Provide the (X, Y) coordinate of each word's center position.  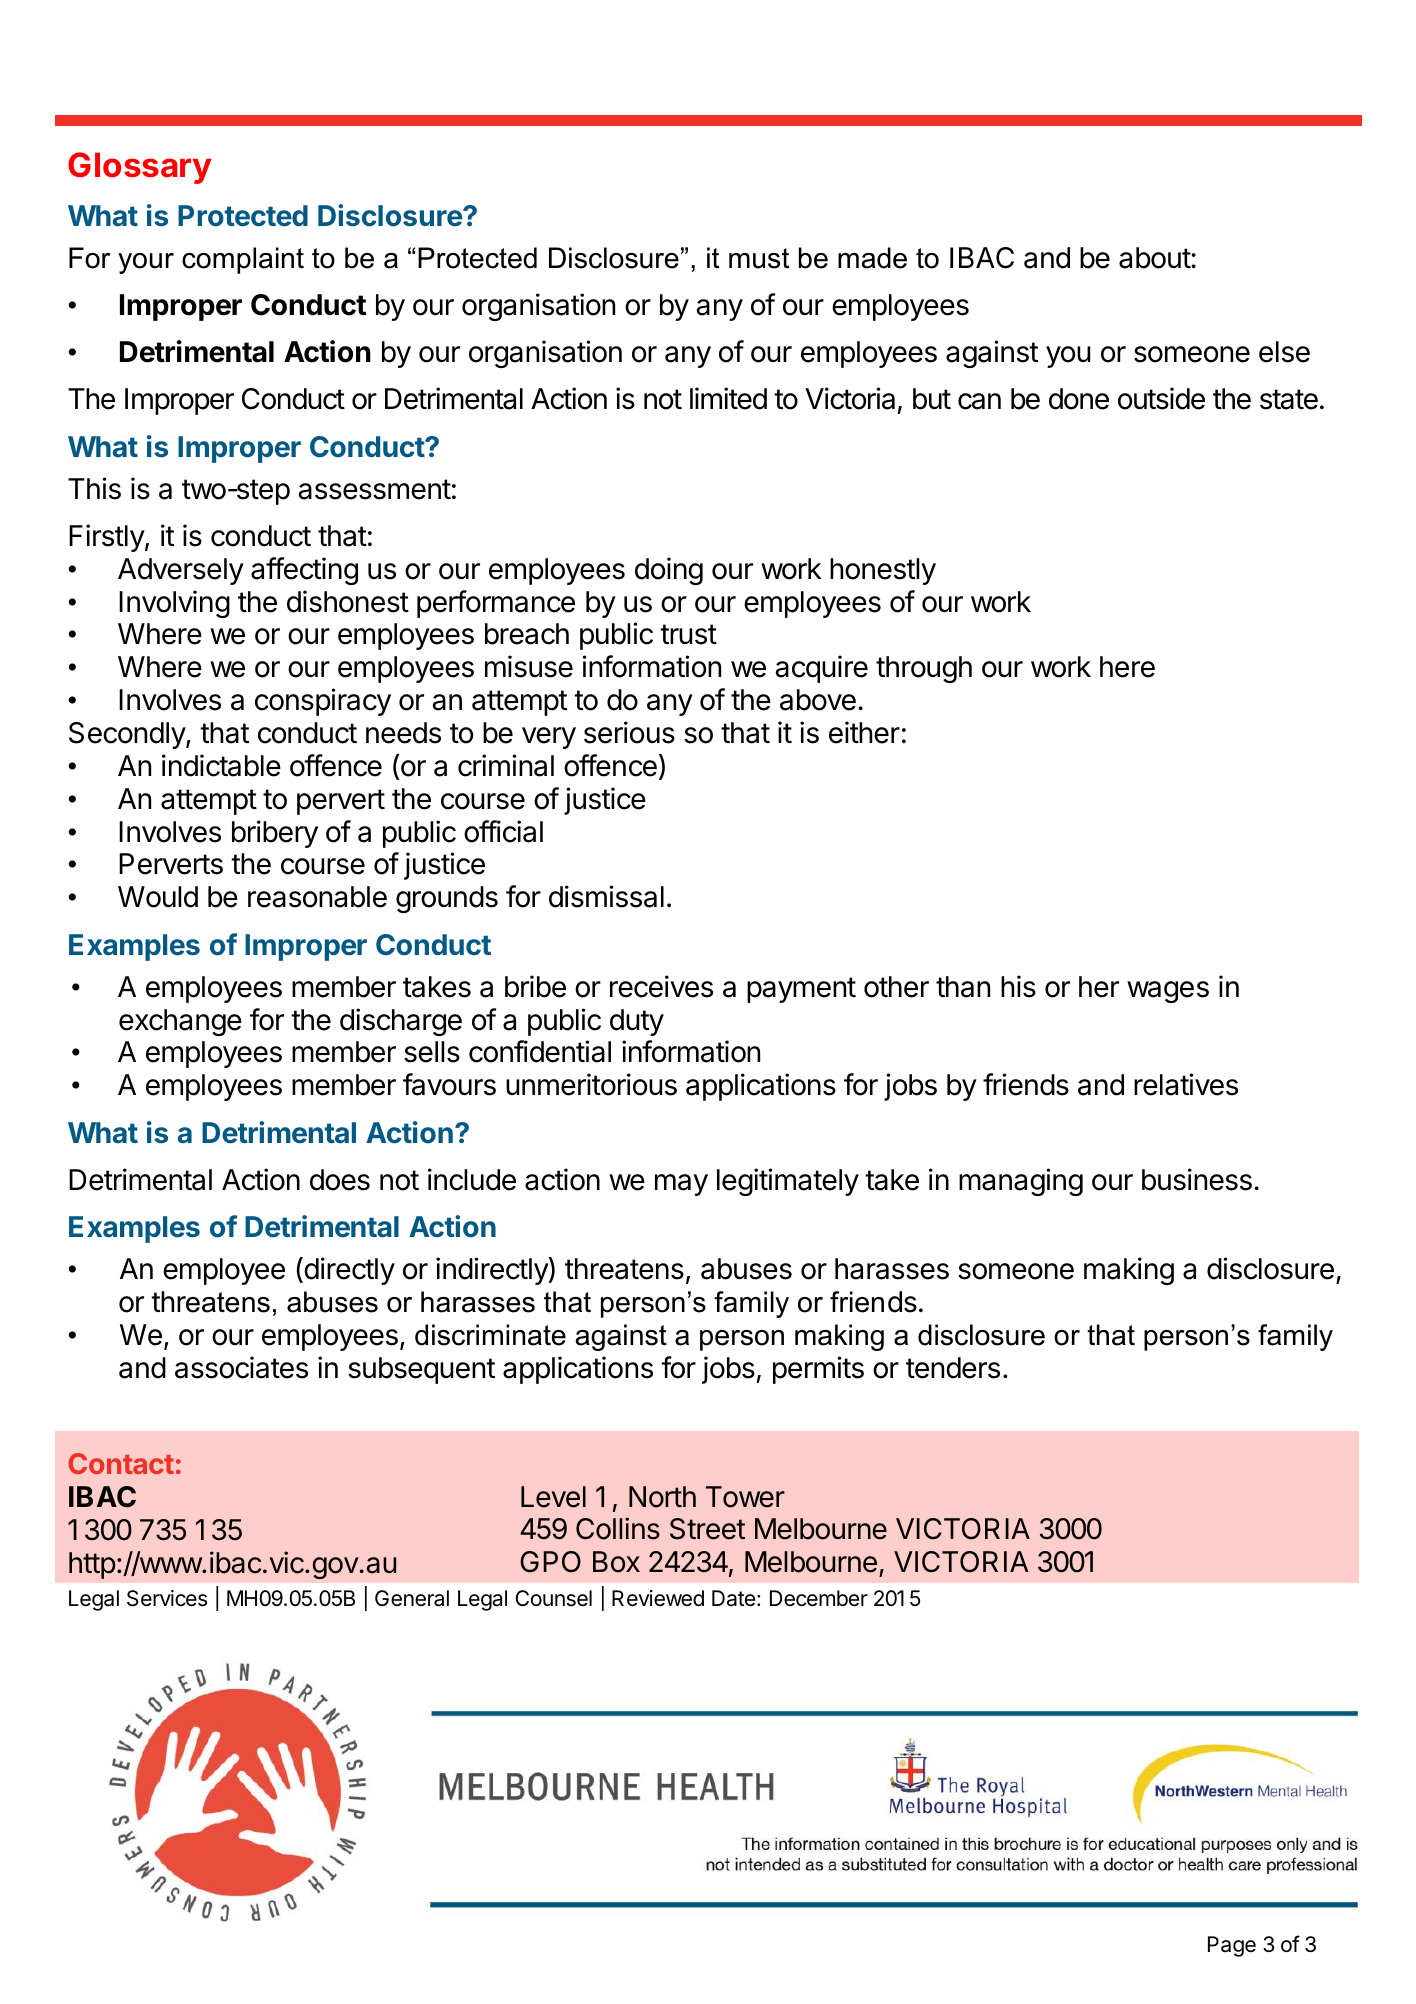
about (1155, 258)
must (759, 258)
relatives (1186, 1084)
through (924, 669)
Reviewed (658, 1598)
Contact (121, 1463)
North (662, 1497)
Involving (174, 604)
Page (1232, 1946)
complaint (243, 260)
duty (637, 1022)
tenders (953, 1368)
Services (167, 1598)
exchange (180, 1022)
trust (688, 634)
